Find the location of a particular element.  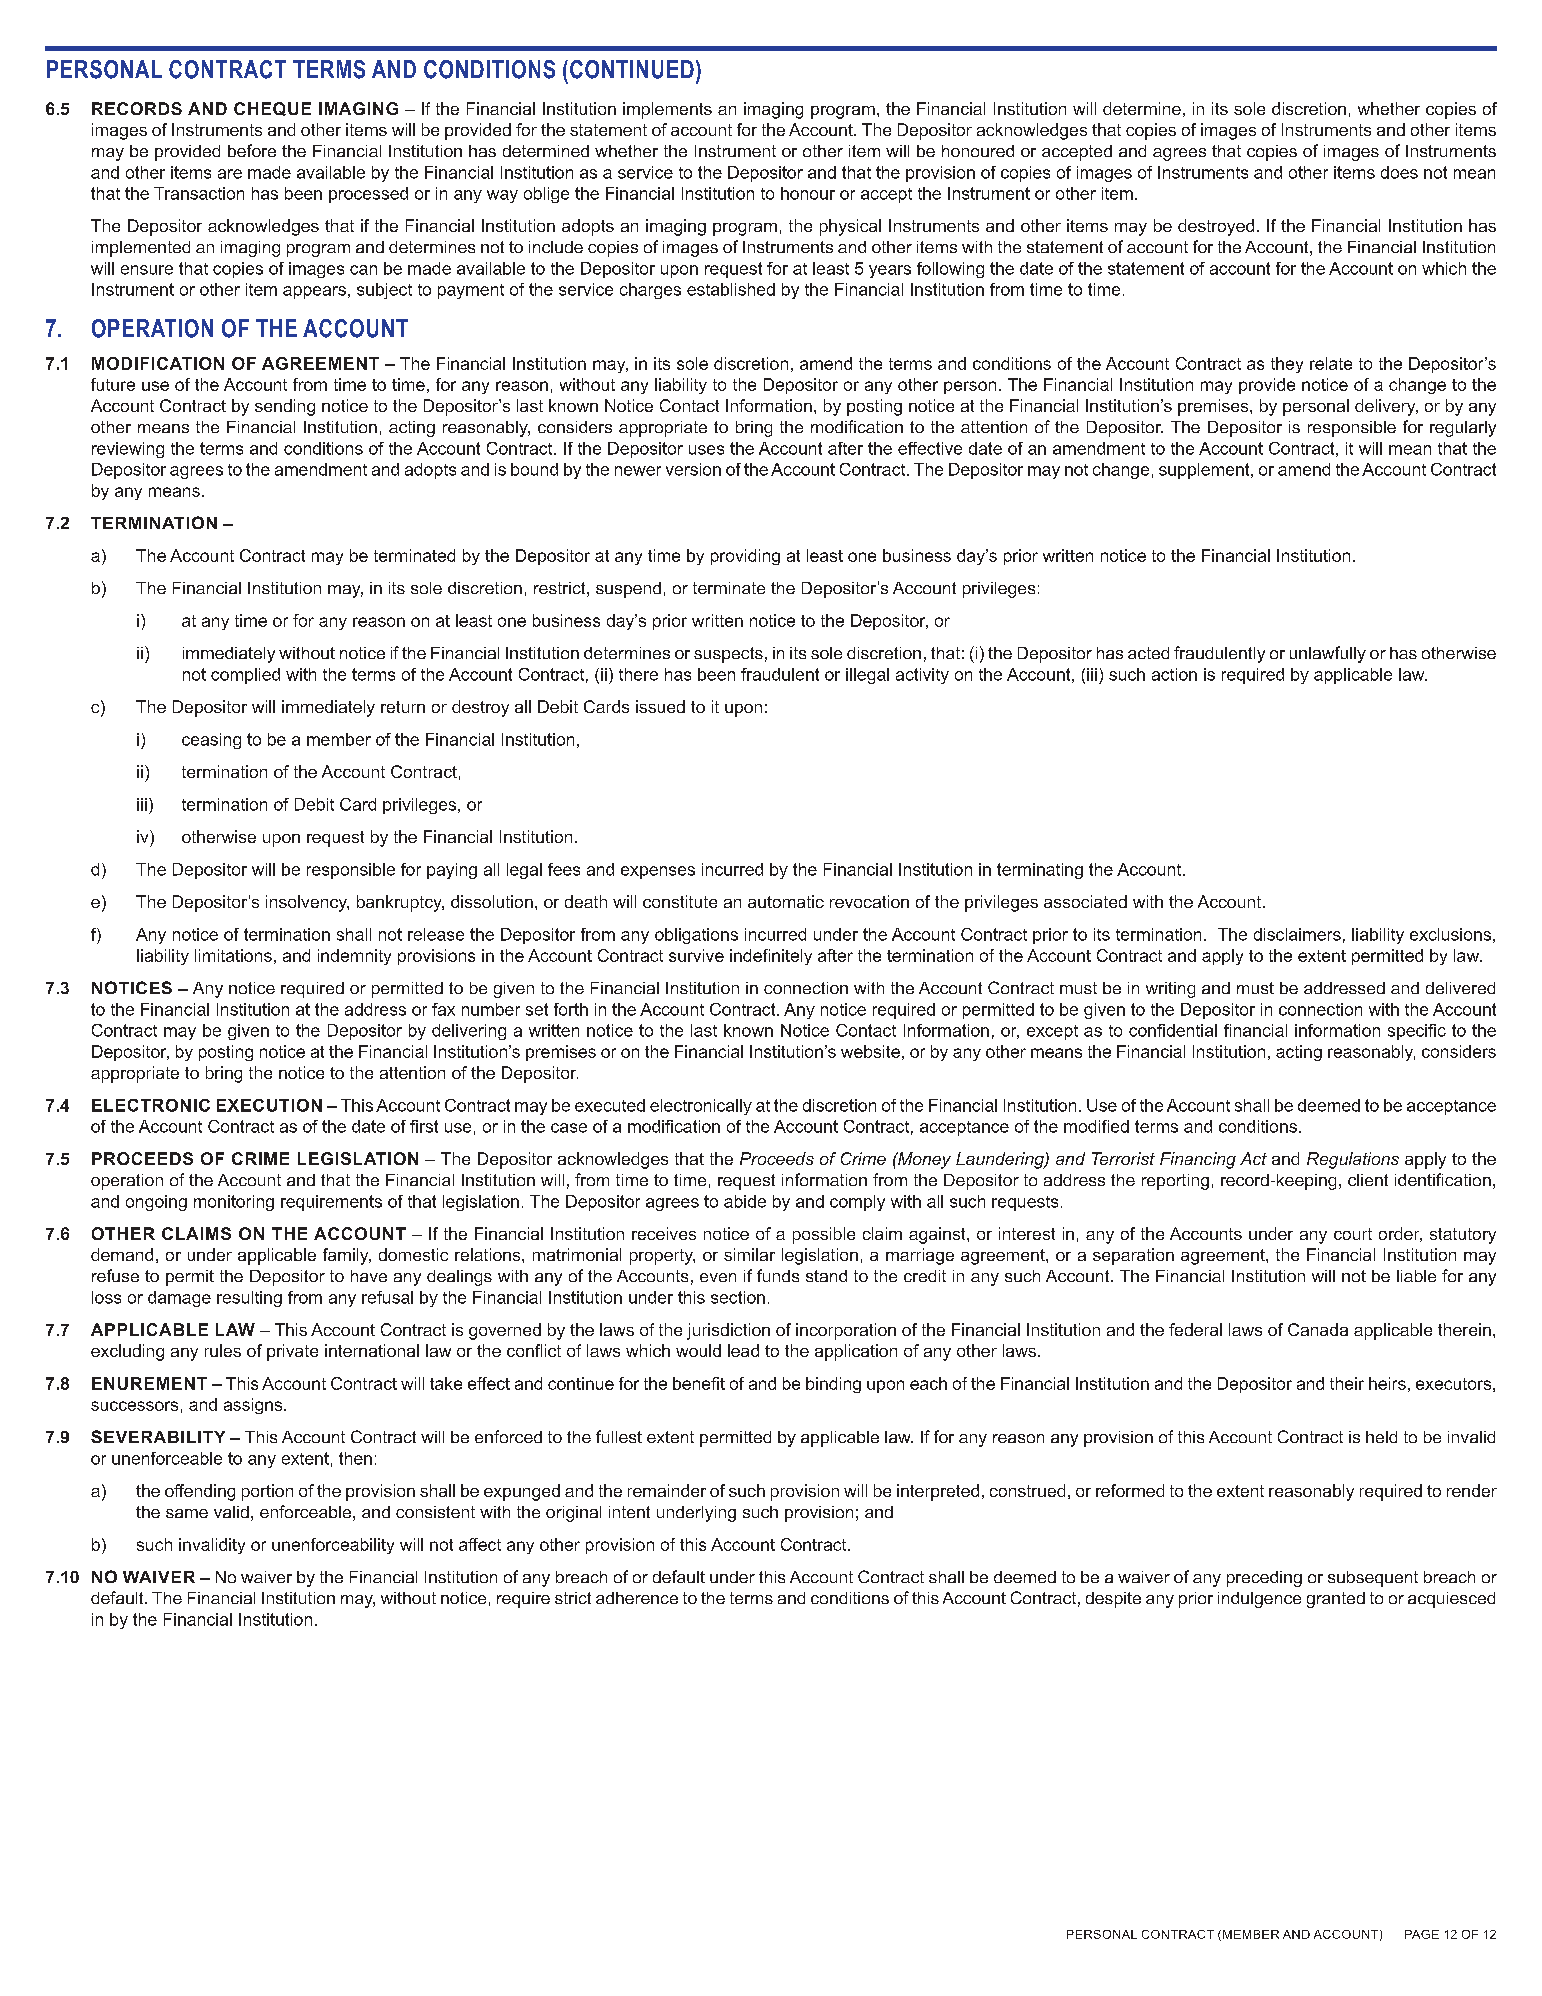

funds is located at coordinates (778, 1275).
